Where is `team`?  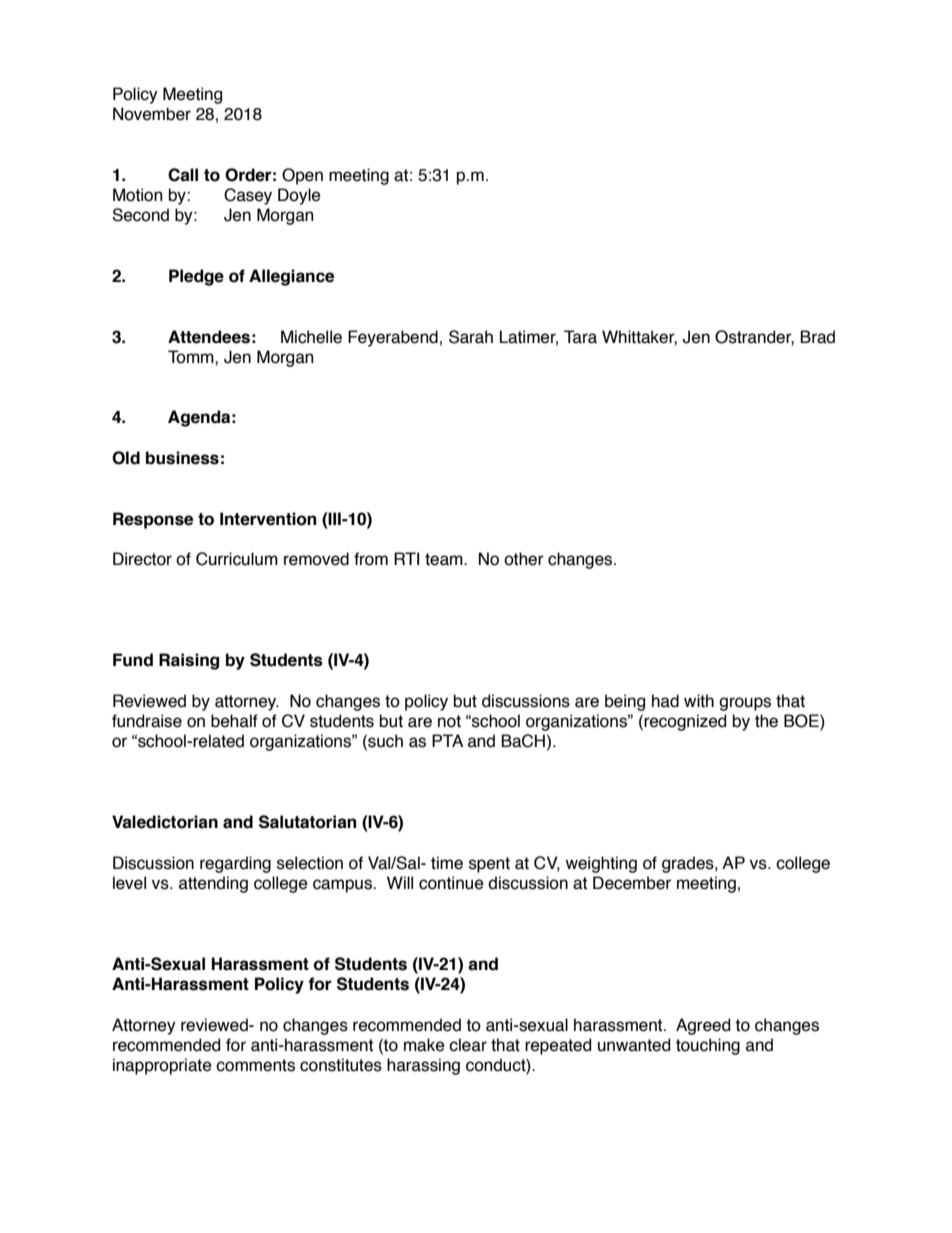 team is located at coordinates (445, 559).
